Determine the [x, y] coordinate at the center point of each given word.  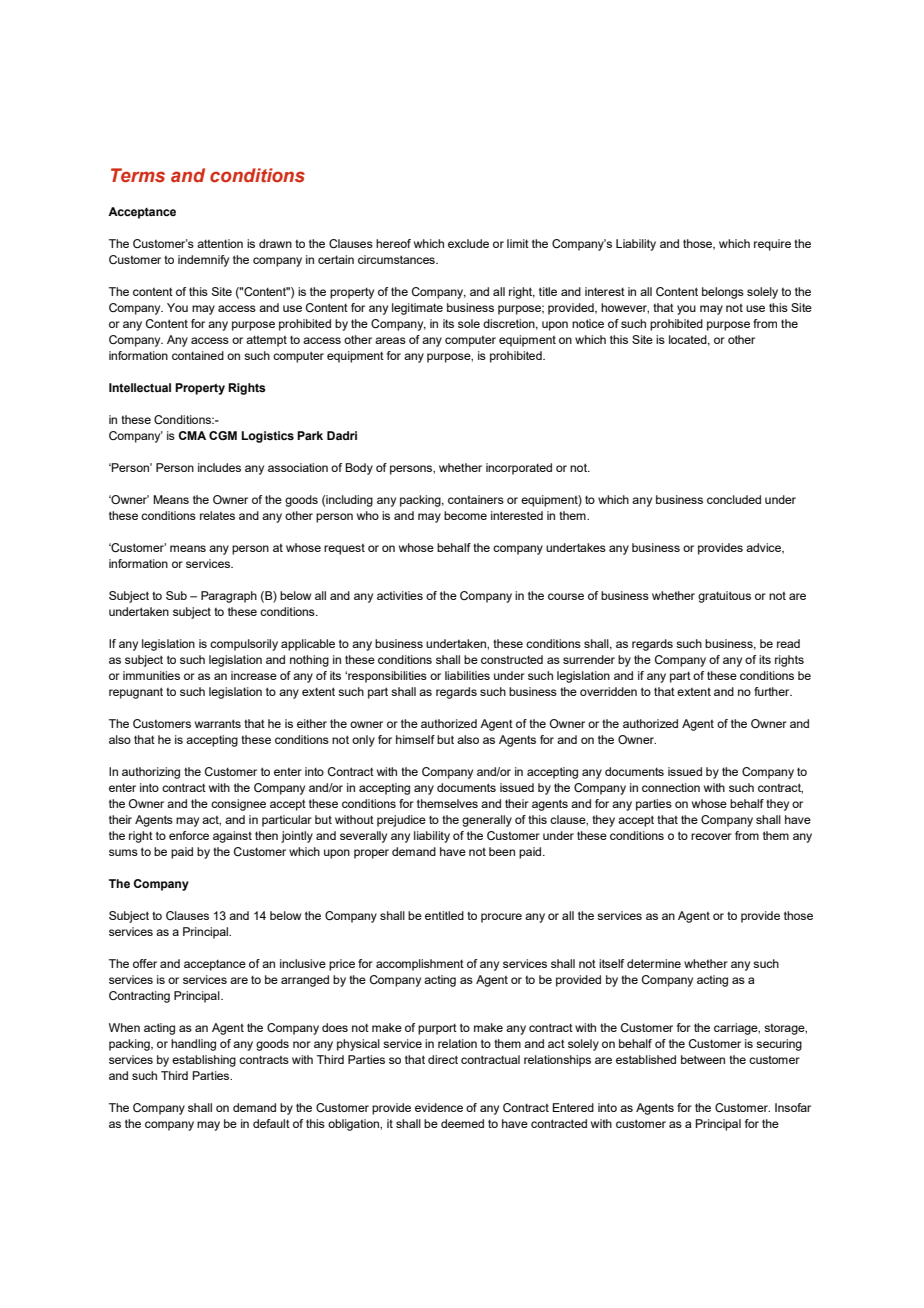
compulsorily [244, 645]
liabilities [467, 675]
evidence [439, 1107]
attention [220, 243]
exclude [468, 243]
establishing [204, 1061]
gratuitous [724, 597]
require [772, 245]
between [703, 1059]
